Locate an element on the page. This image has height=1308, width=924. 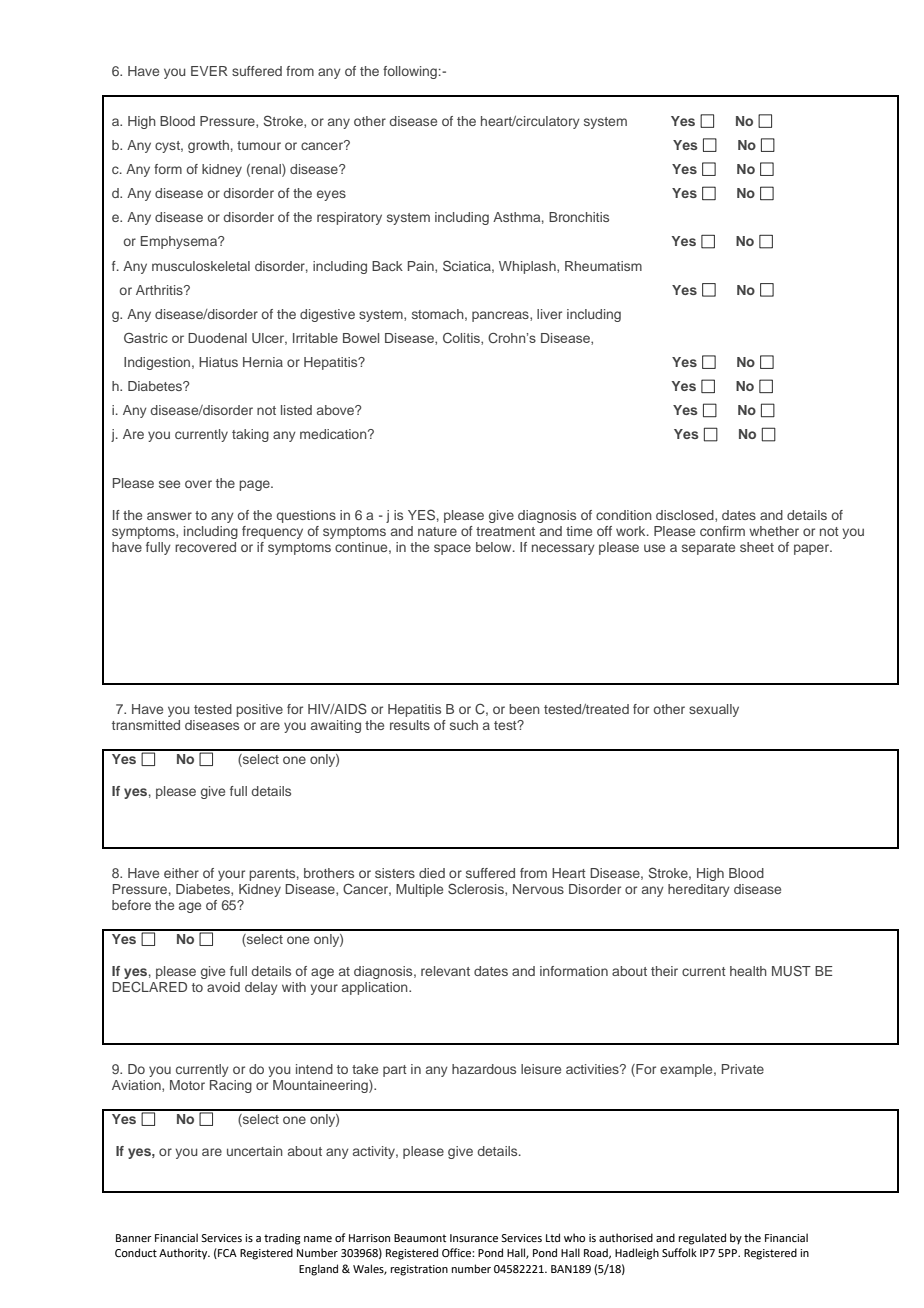
relevant is located at coordinates (445, 971).
